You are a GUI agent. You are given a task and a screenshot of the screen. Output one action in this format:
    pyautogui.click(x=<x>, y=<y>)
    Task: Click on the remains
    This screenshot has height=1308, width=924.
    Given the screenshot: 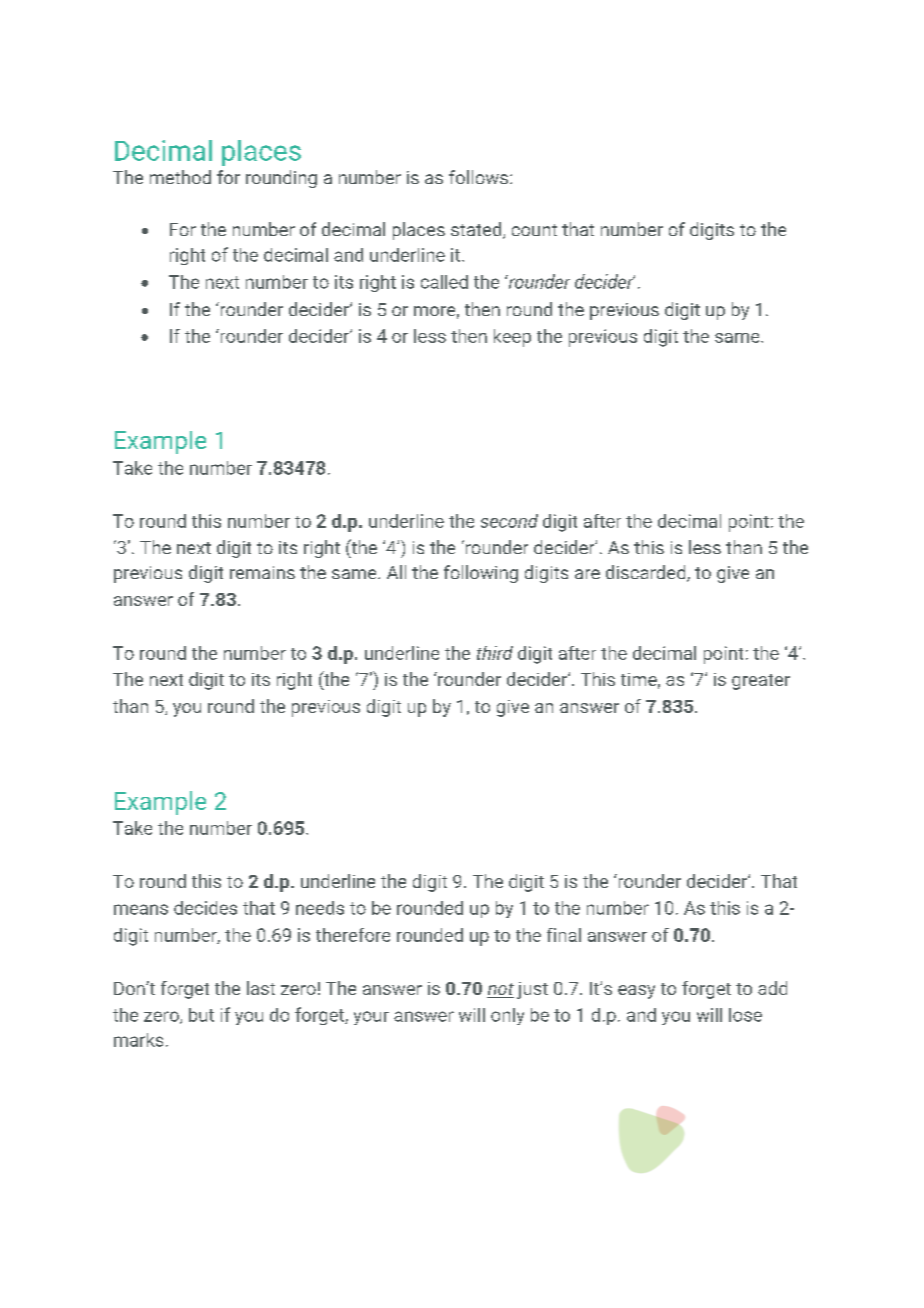 What is the action you would take?
    pyautogui.click(x=262, y=572)
